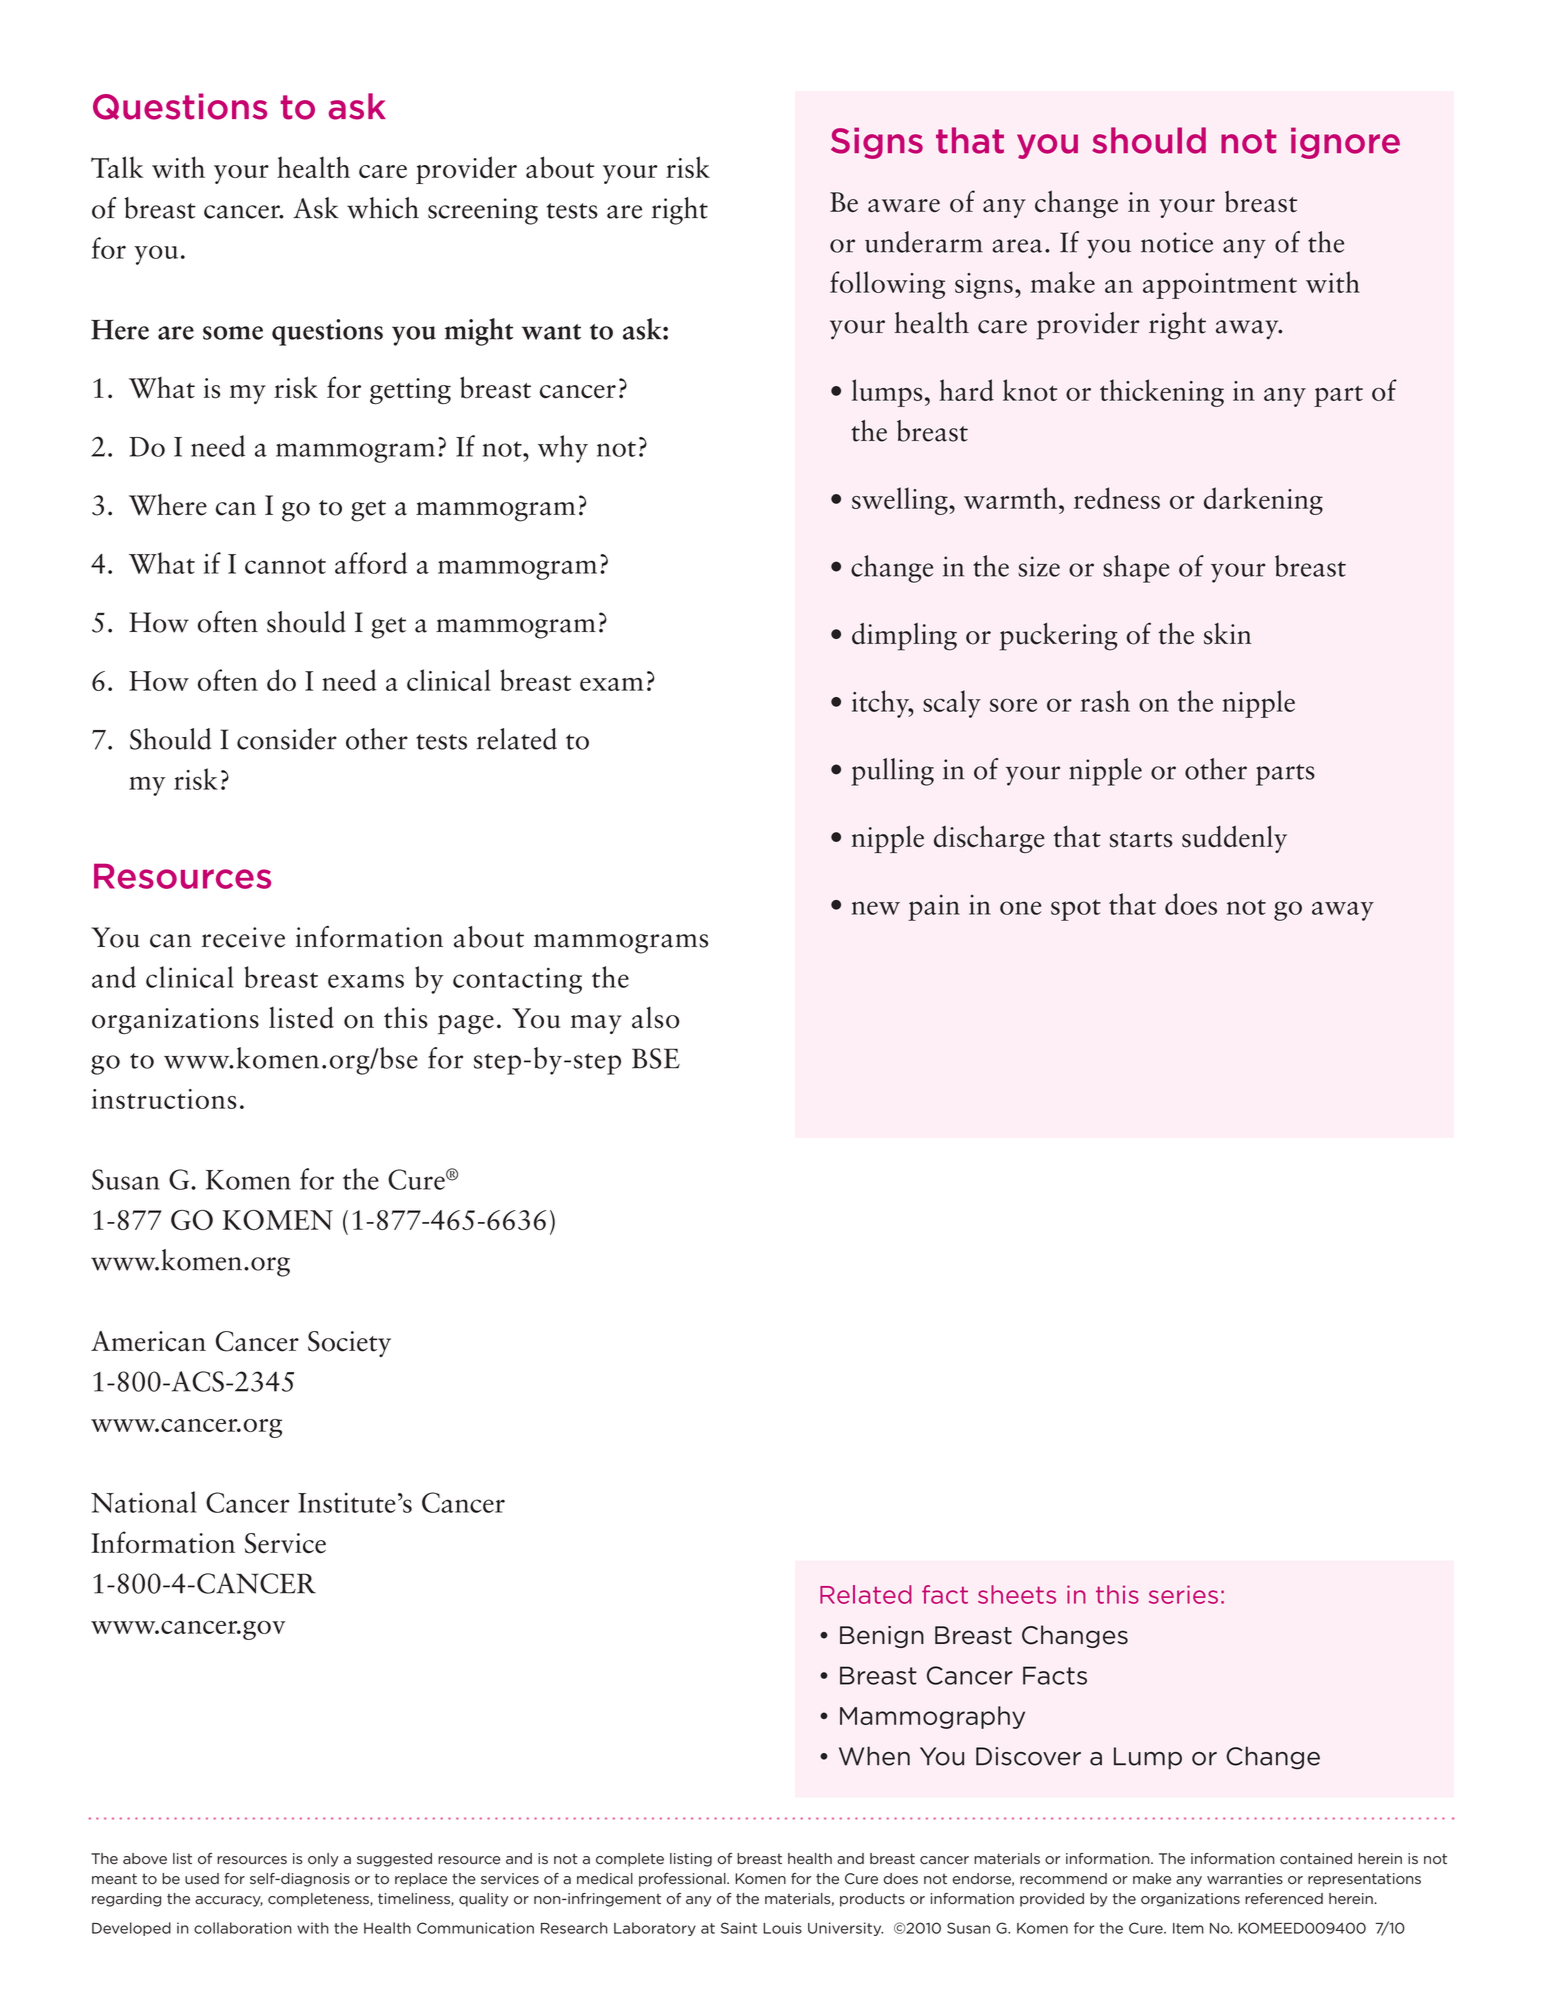 This screenshot has height=1999, width=1545. Describe the element at coordinates (892, 772) in the screenshot. I see `pulling` at that location.
